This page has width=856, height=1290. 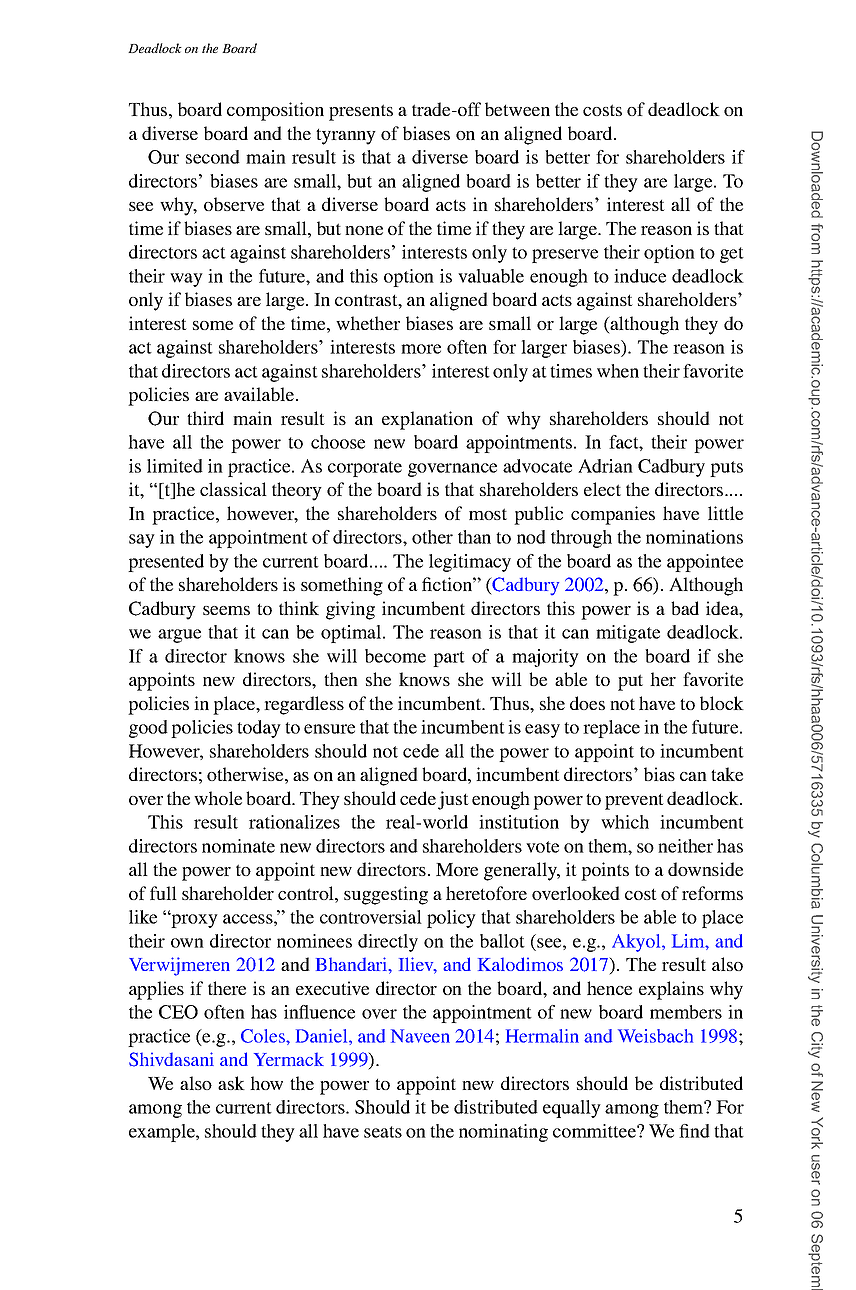 I want to click on between, so click(x=517, y=109).
